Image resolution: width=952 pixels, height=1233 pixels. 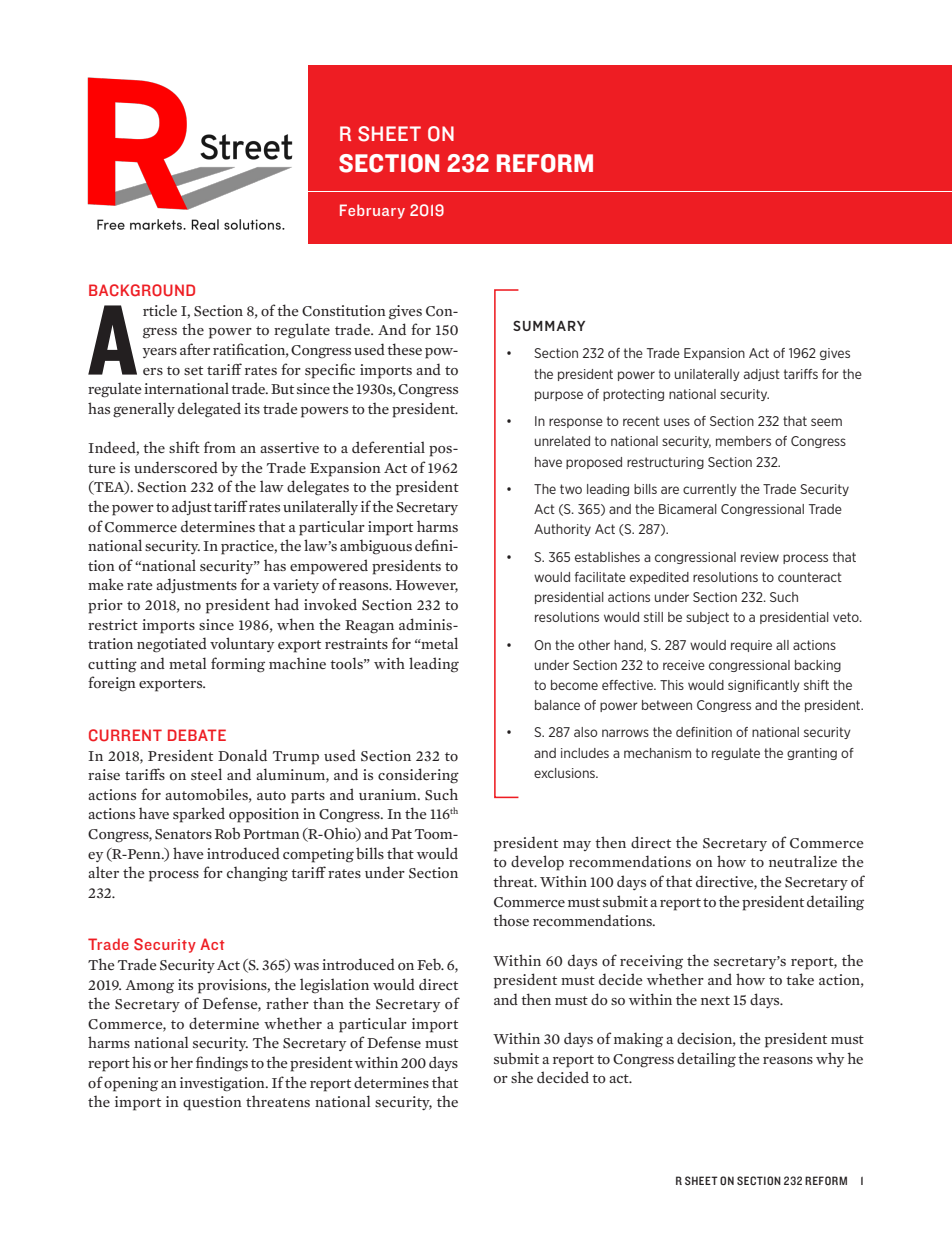 I want to click on February, so click(x=372, y=211).
